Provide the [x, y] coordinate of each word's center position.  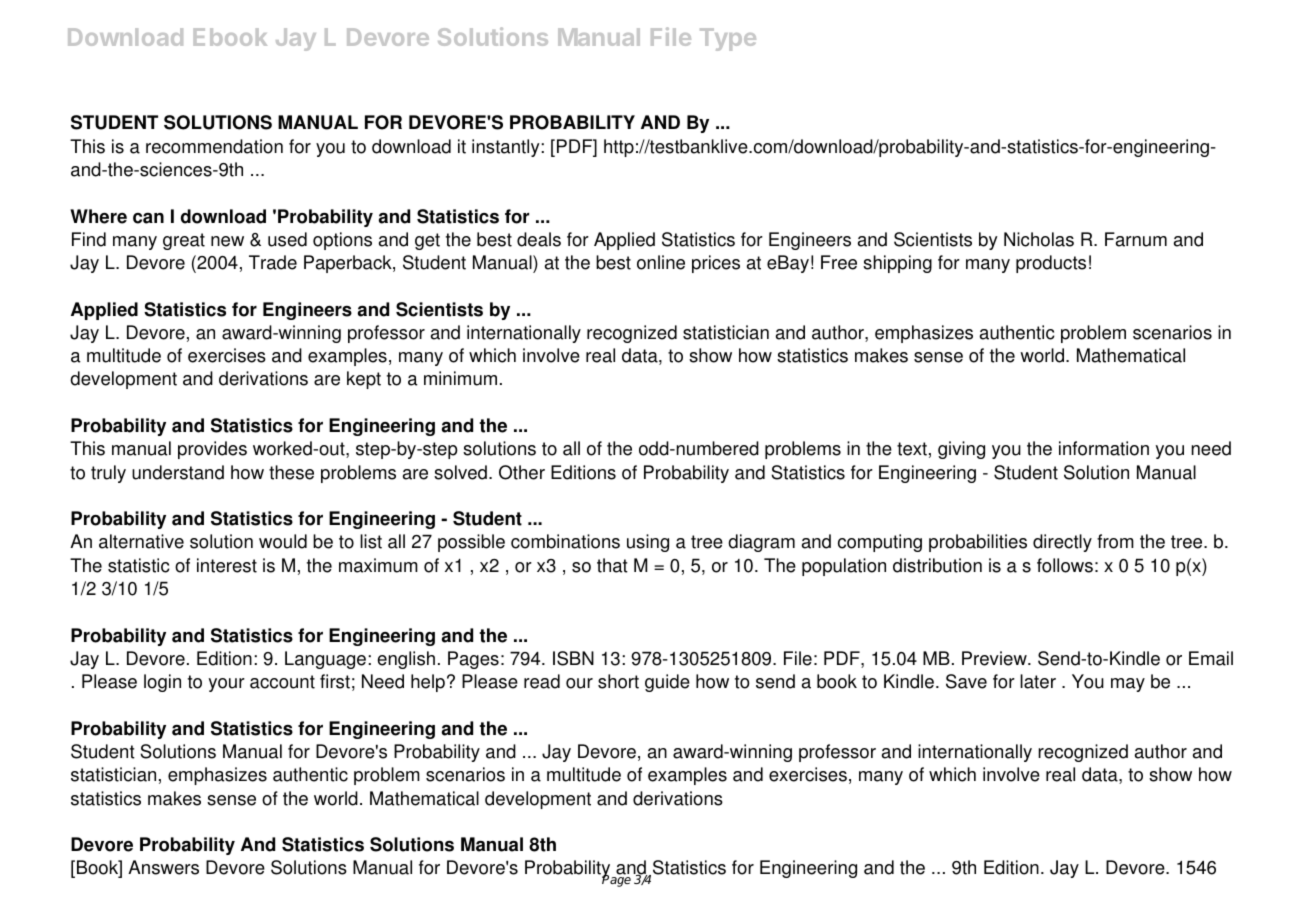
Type [728, 39]
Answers [163, 867]
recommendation [214, 146]
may [1128, 685]
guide [667, 683]
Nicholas [1039, 239]
